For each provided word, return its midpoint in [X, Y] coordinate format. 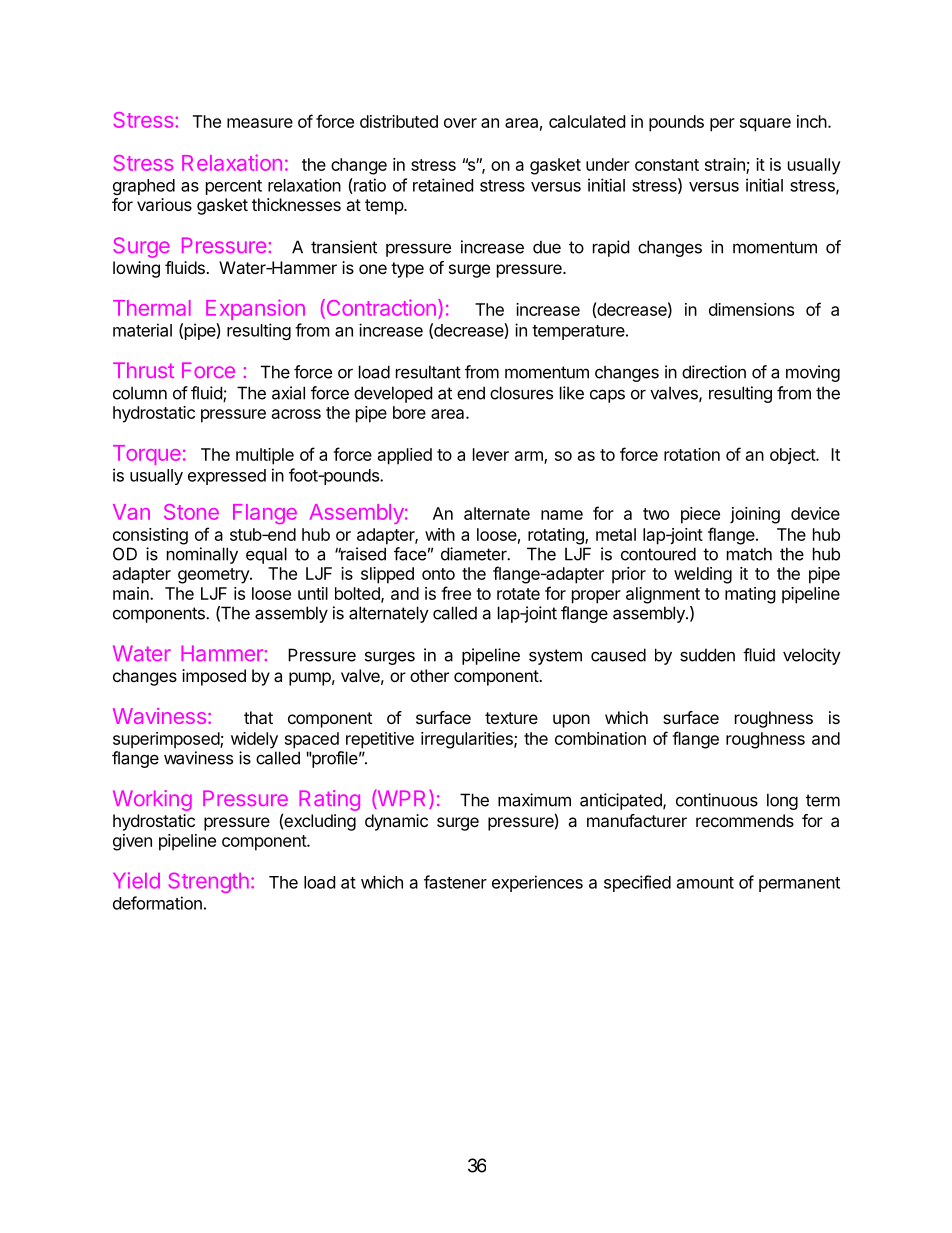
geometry [214, 576]
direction [714, 372]
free [456, 593]
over [460, 123]
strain [726, 165]
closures [521, 393]
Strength [209, 883]
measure [260, 123]
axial [288, 393]
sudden [707, 655]
